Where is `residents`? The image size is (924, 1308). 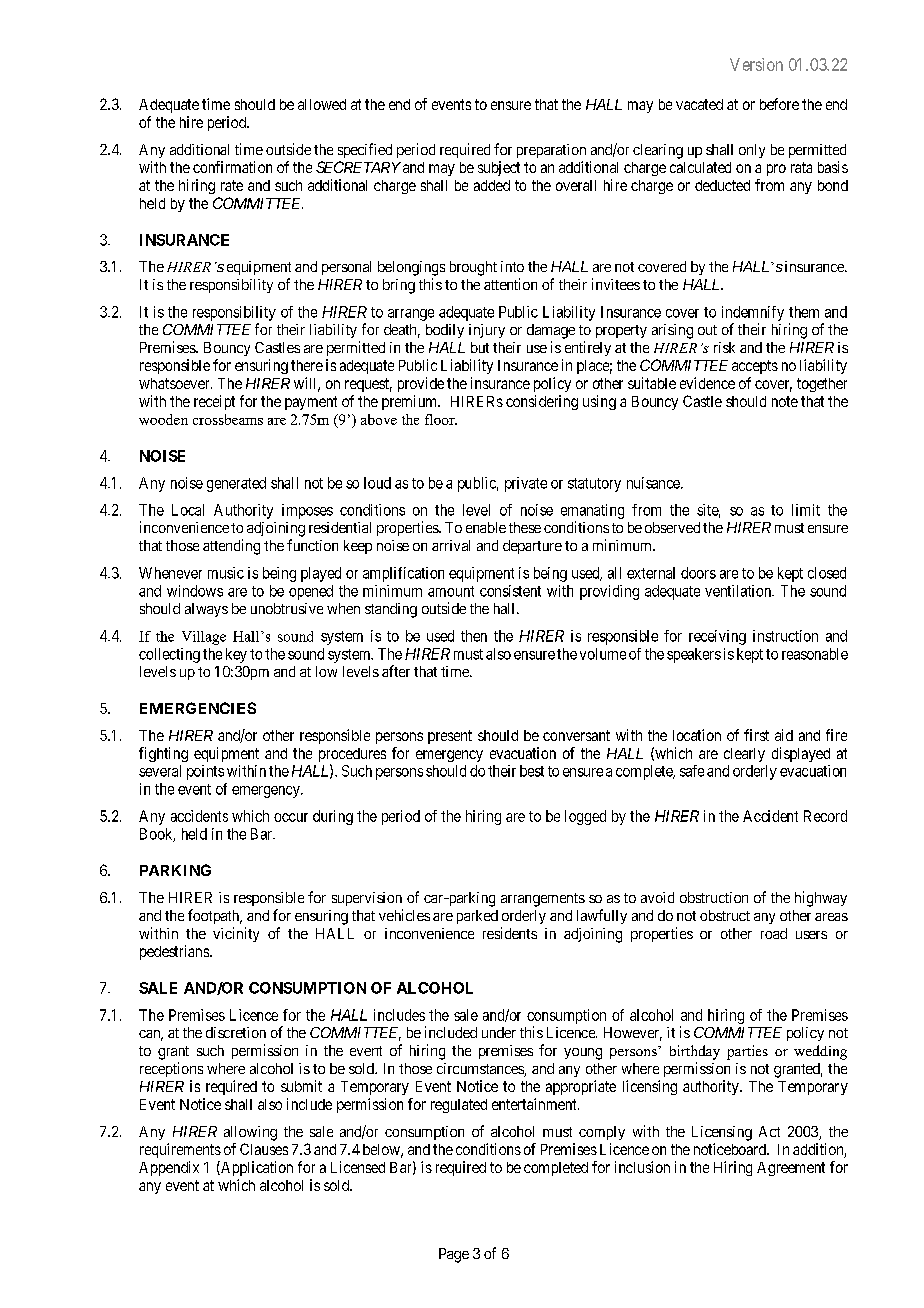 residents is located at coordinates (510, 933).
